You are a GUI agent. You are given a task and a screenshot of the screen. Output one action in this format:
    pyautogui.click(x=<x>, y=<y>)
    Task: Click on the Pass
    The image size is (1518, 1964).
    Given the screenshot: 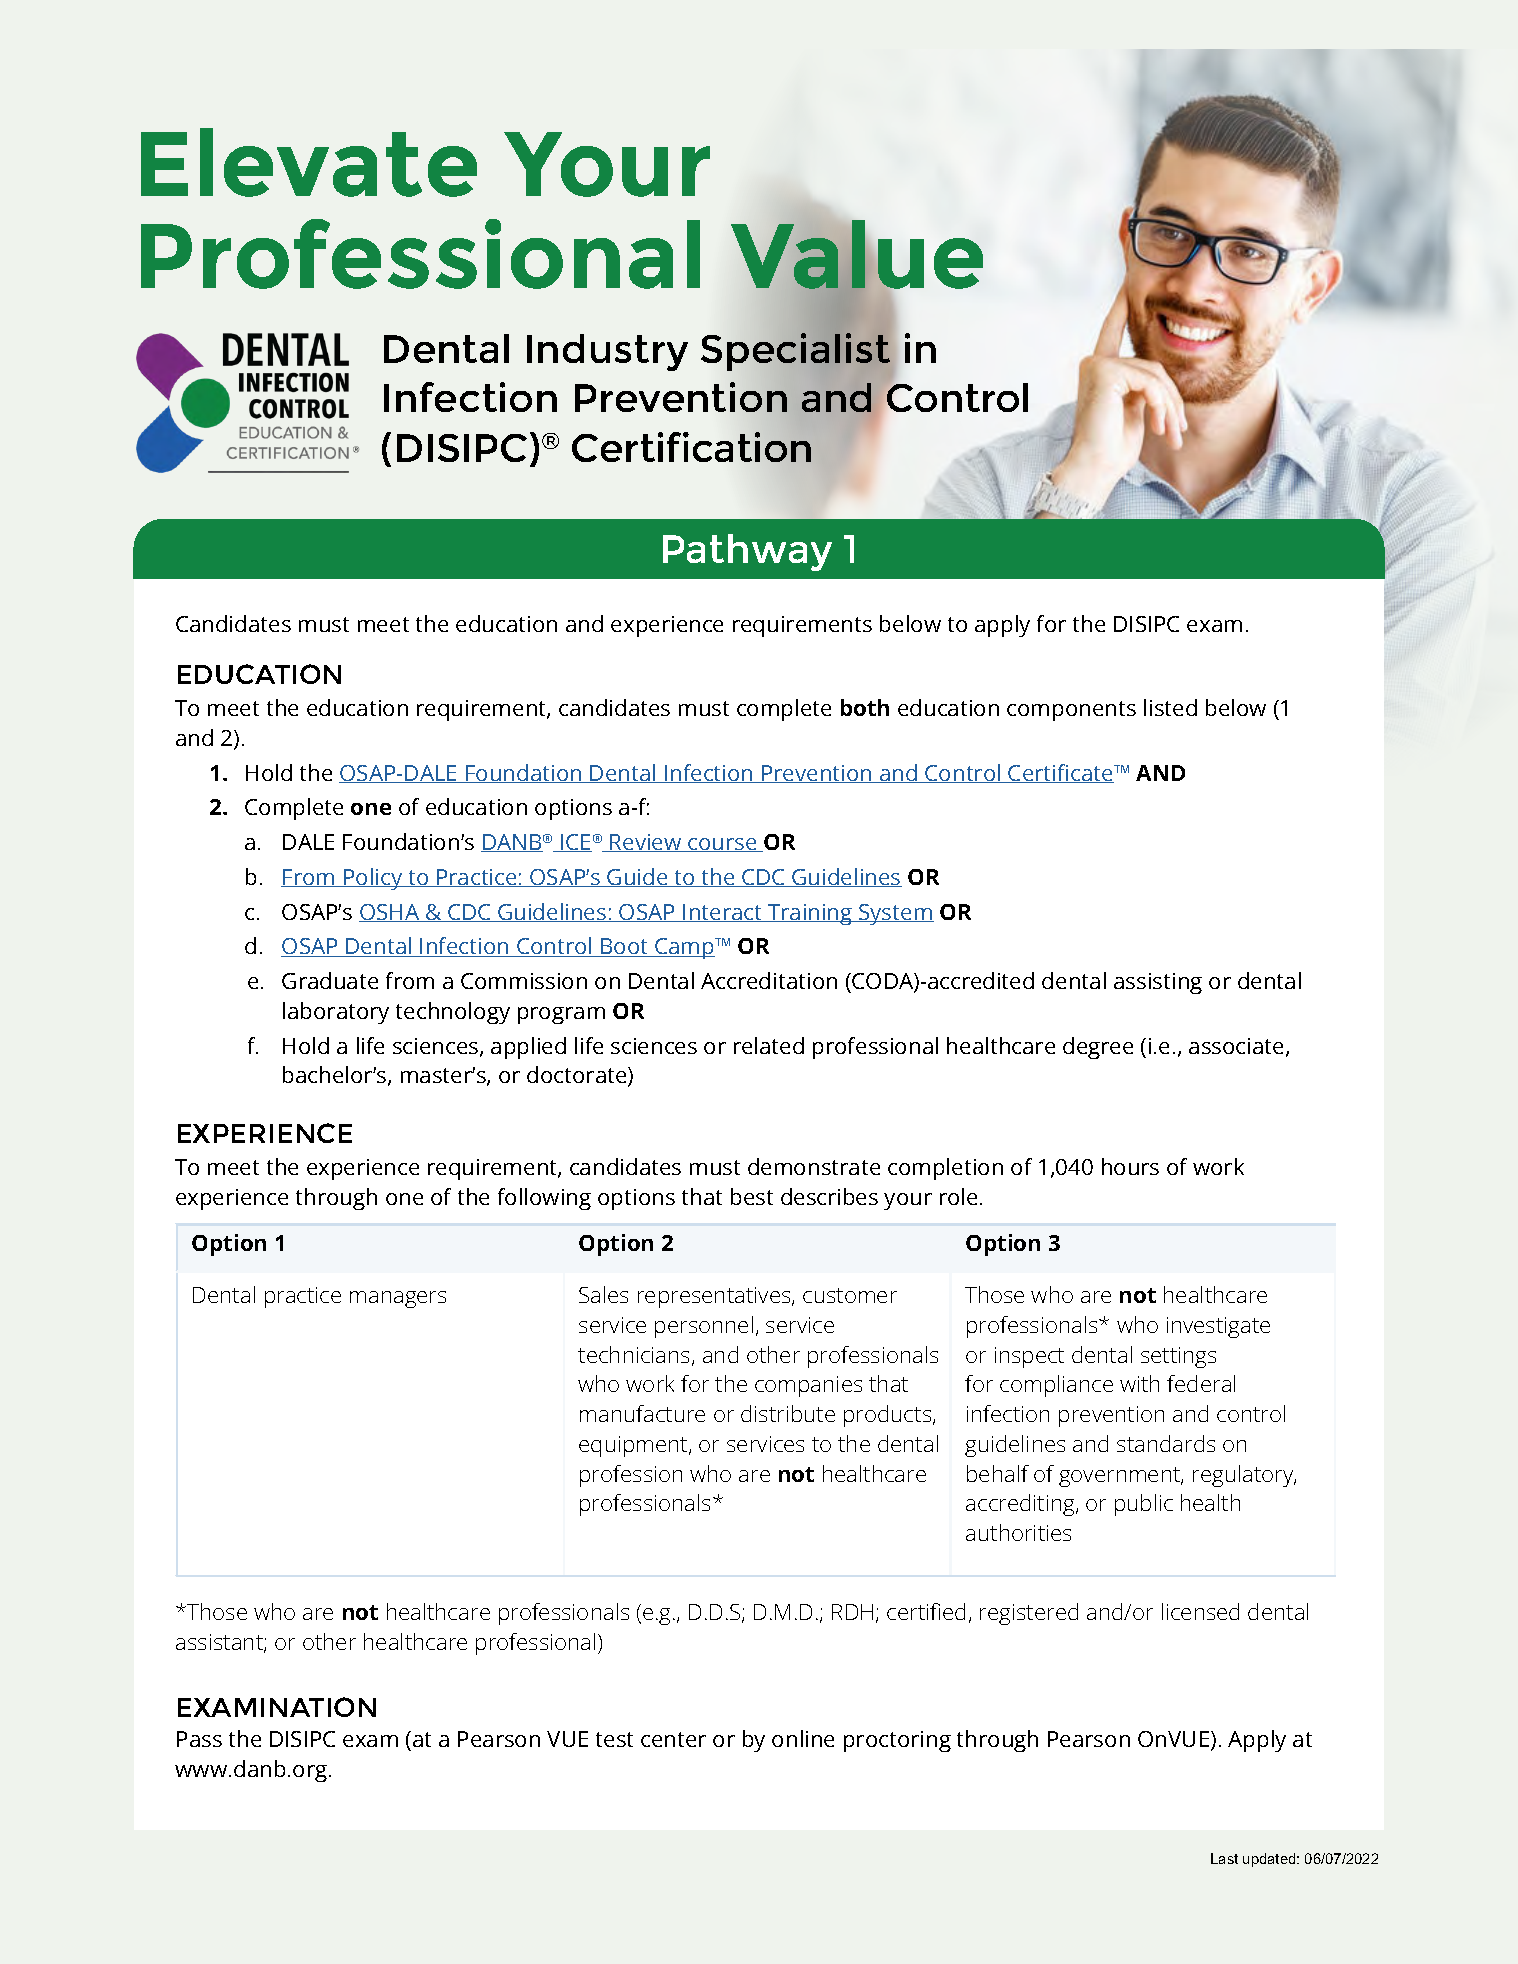 What is the action you would take?
    pyautogui.click(x=199, y=1739)
